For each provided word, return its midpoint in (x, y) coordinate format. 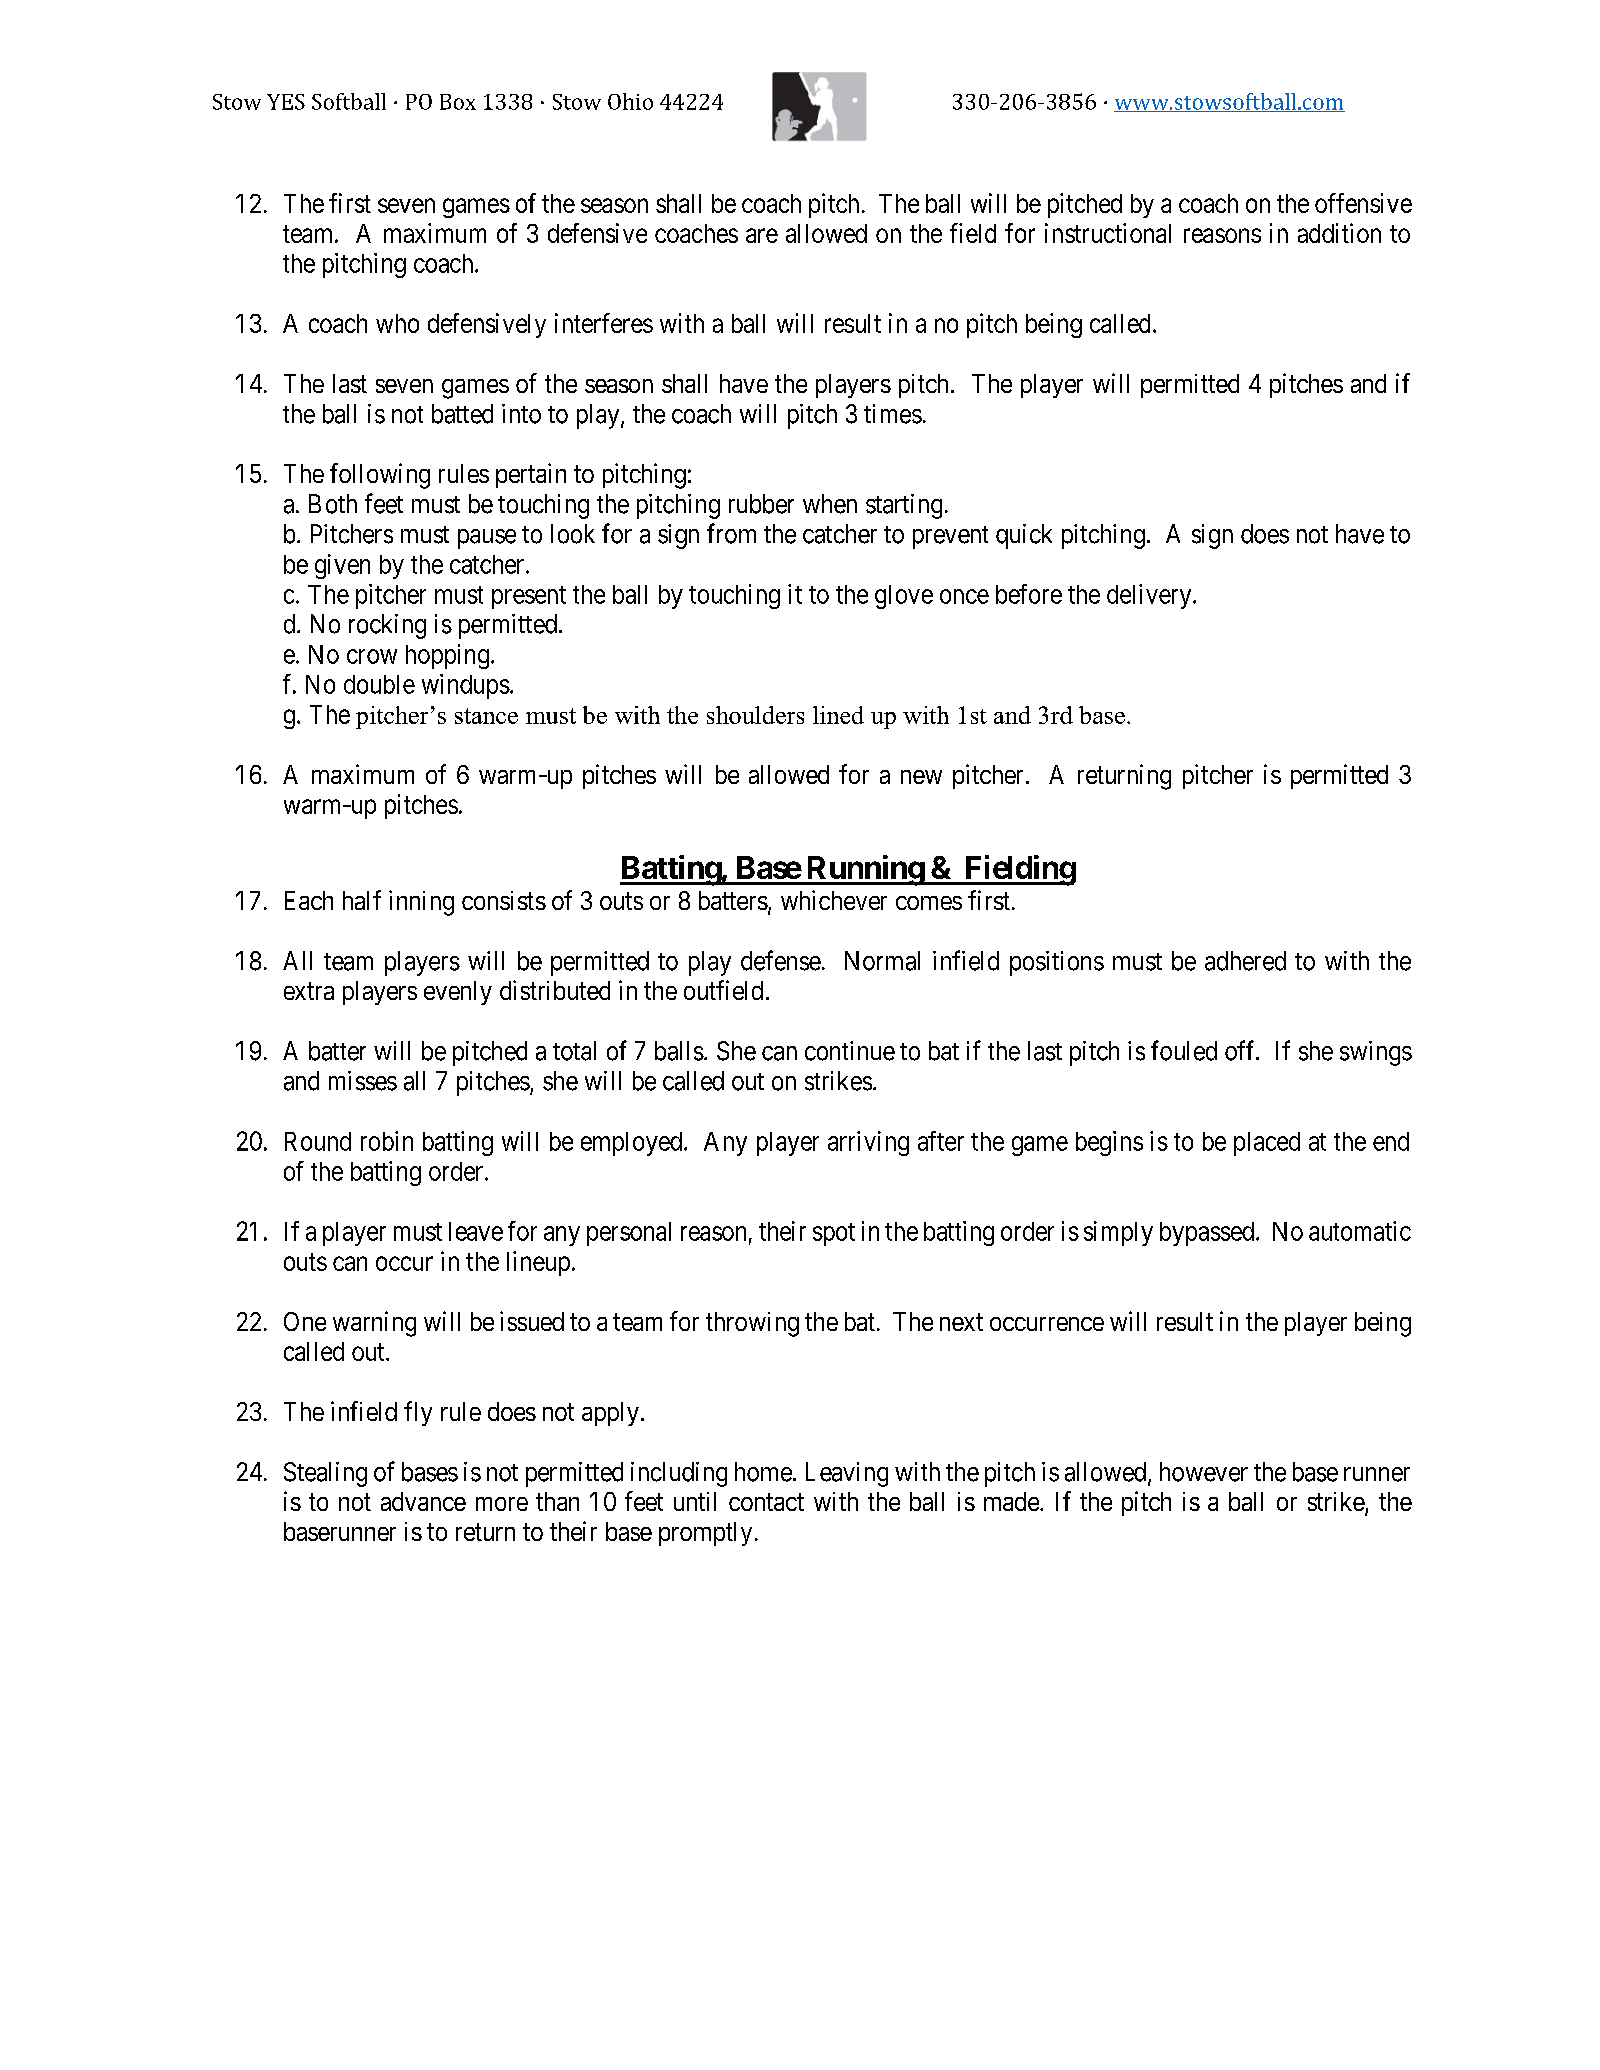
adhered (1245, 961)
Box (458, 102)
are (762, 235)
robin (387, 1141)
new (921, 777)
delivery (1150, 596)
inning (421, 903)
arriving (868, 1143)
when (830, 504)
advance (423, 1501)
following (380, 476)
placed (1267, 1144)
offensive (1363, 203)
